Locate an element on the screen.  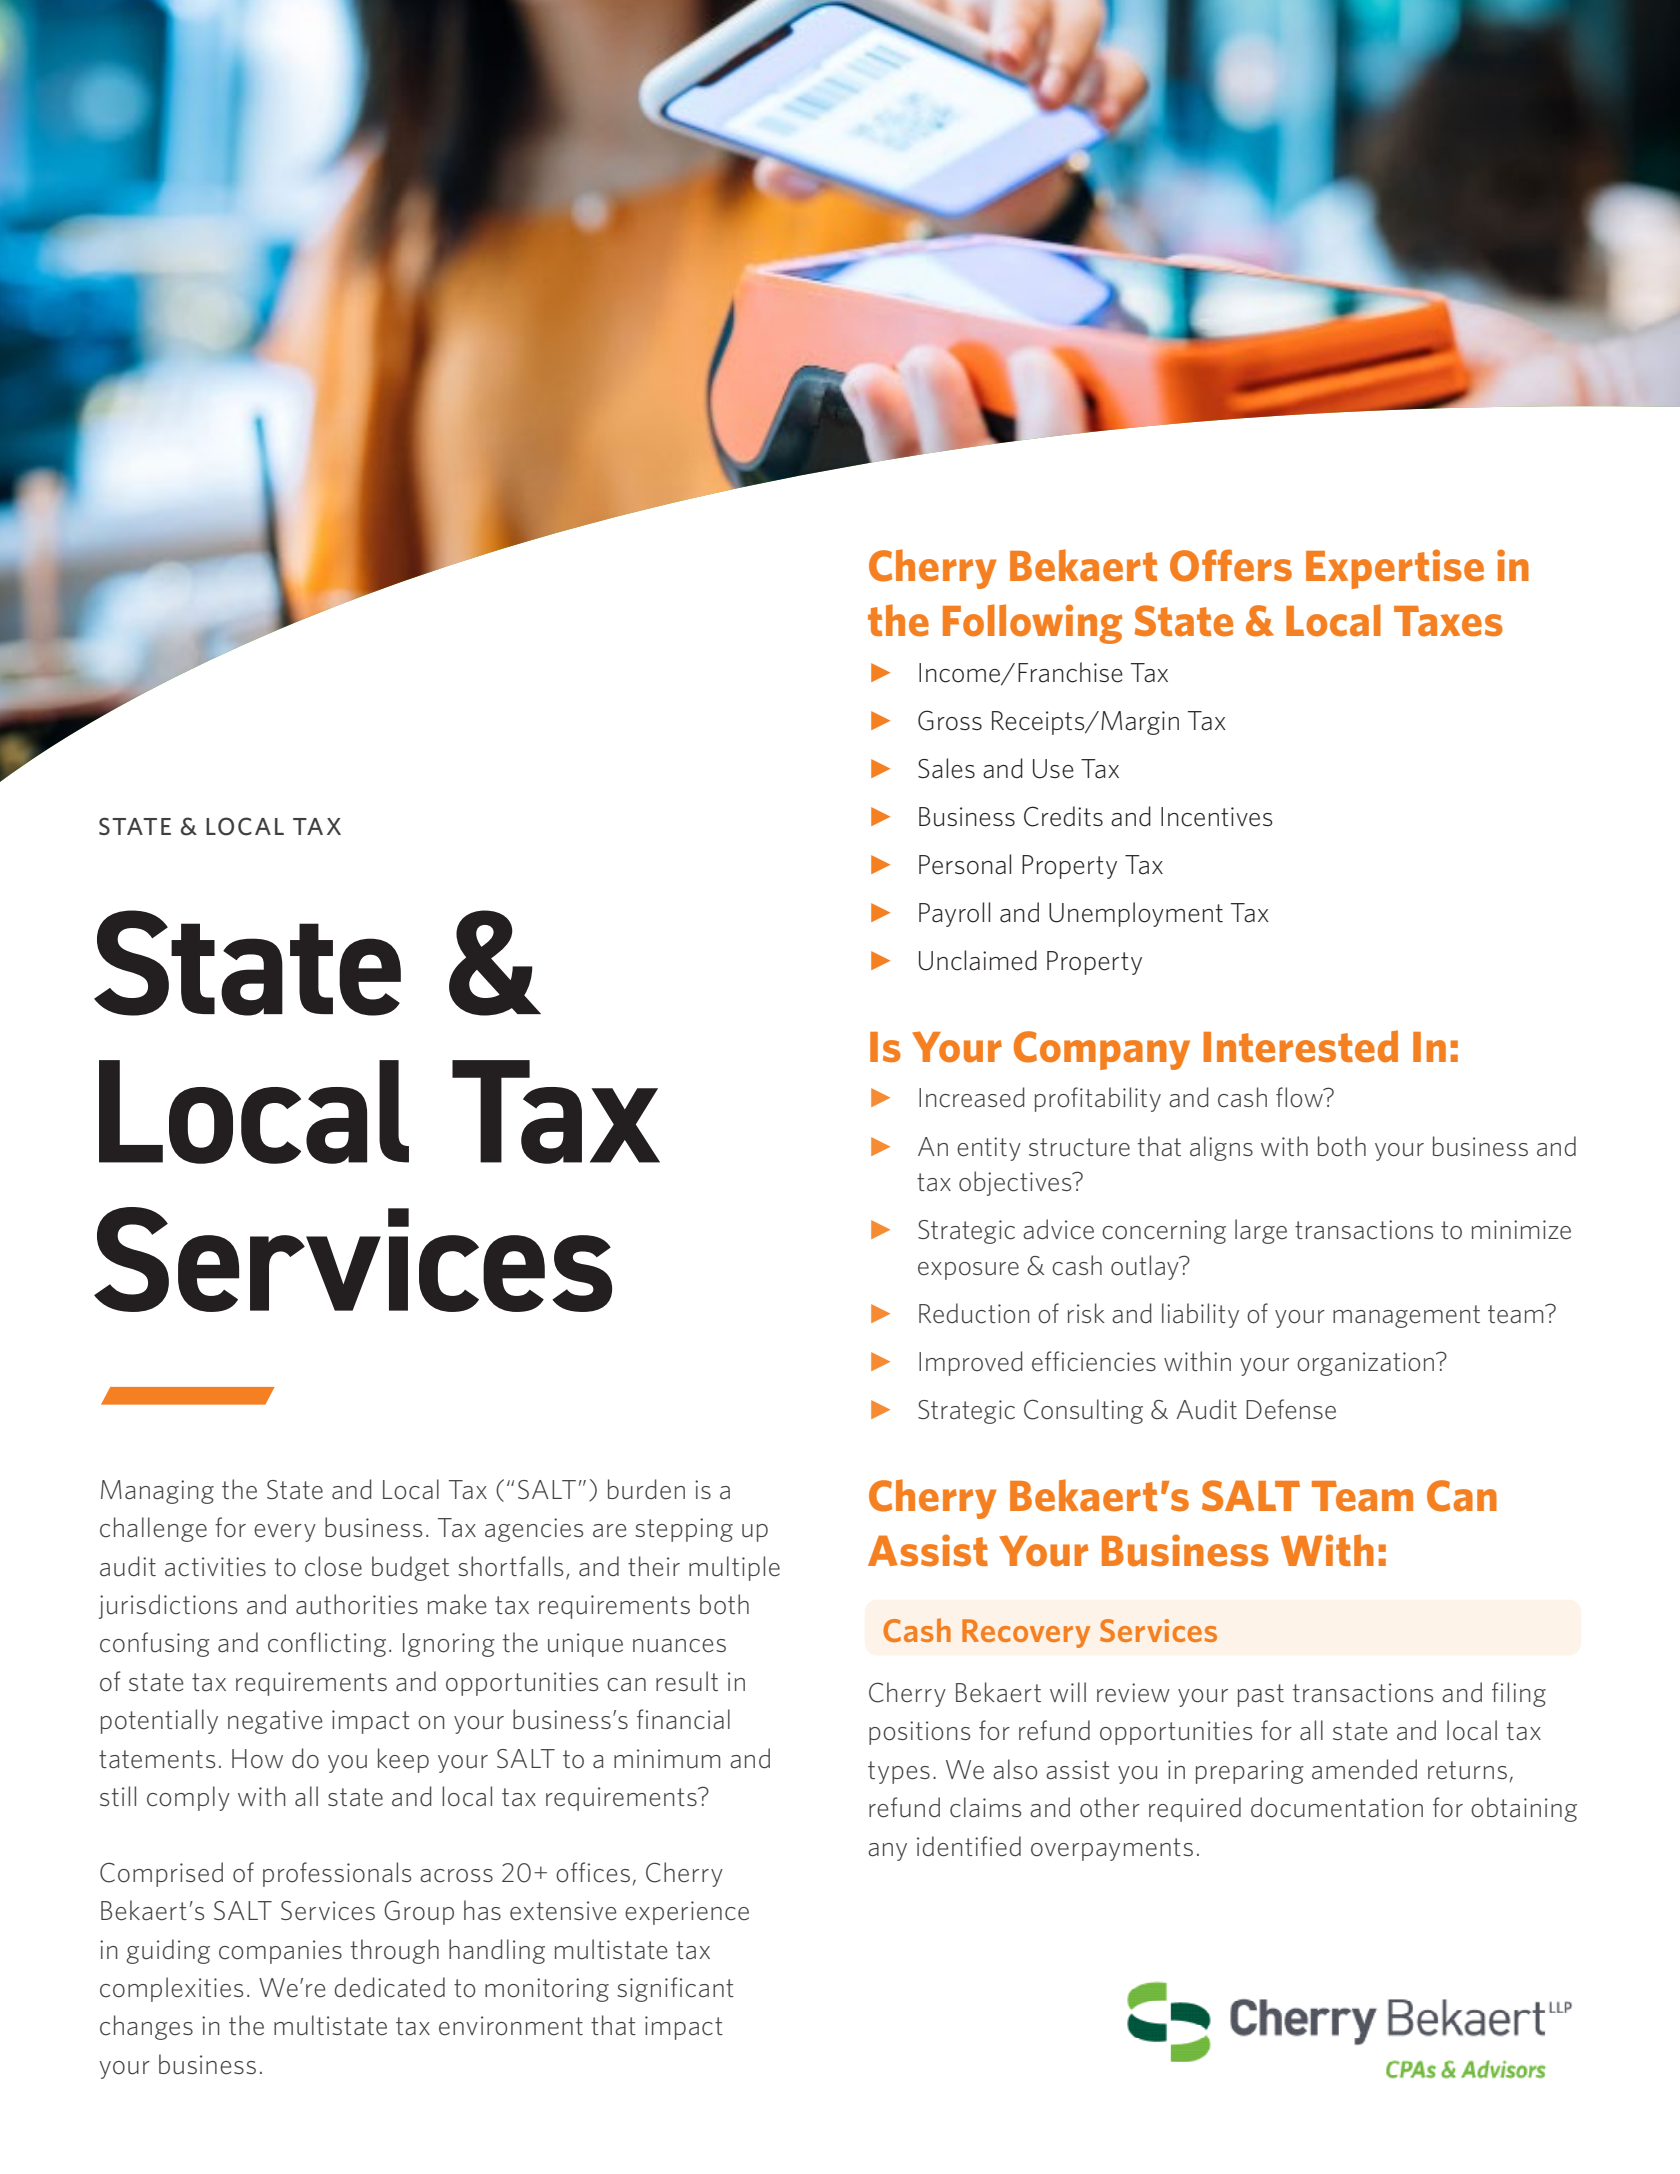
Unclaimed is located at coordinates (978, 960).
